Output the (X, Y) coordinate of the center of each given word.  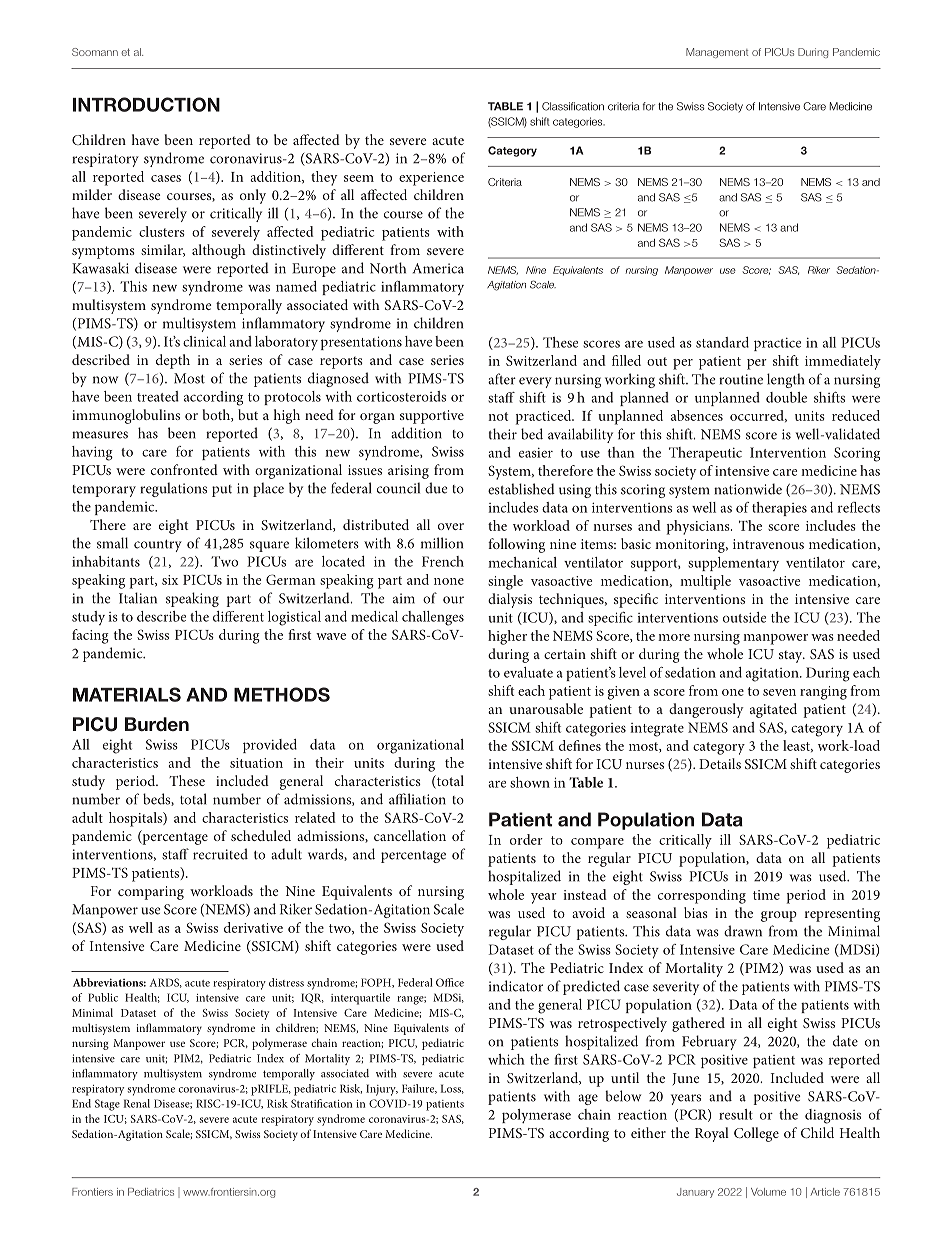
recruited (220, 854)
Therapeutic (705, 454)
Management (717, 53)
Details (720, 763)
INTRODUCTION (146, 104)
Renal (137, 1103)
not (498, 416)
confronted (184, 469)
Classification (573, 106)
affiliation (417, 799)
